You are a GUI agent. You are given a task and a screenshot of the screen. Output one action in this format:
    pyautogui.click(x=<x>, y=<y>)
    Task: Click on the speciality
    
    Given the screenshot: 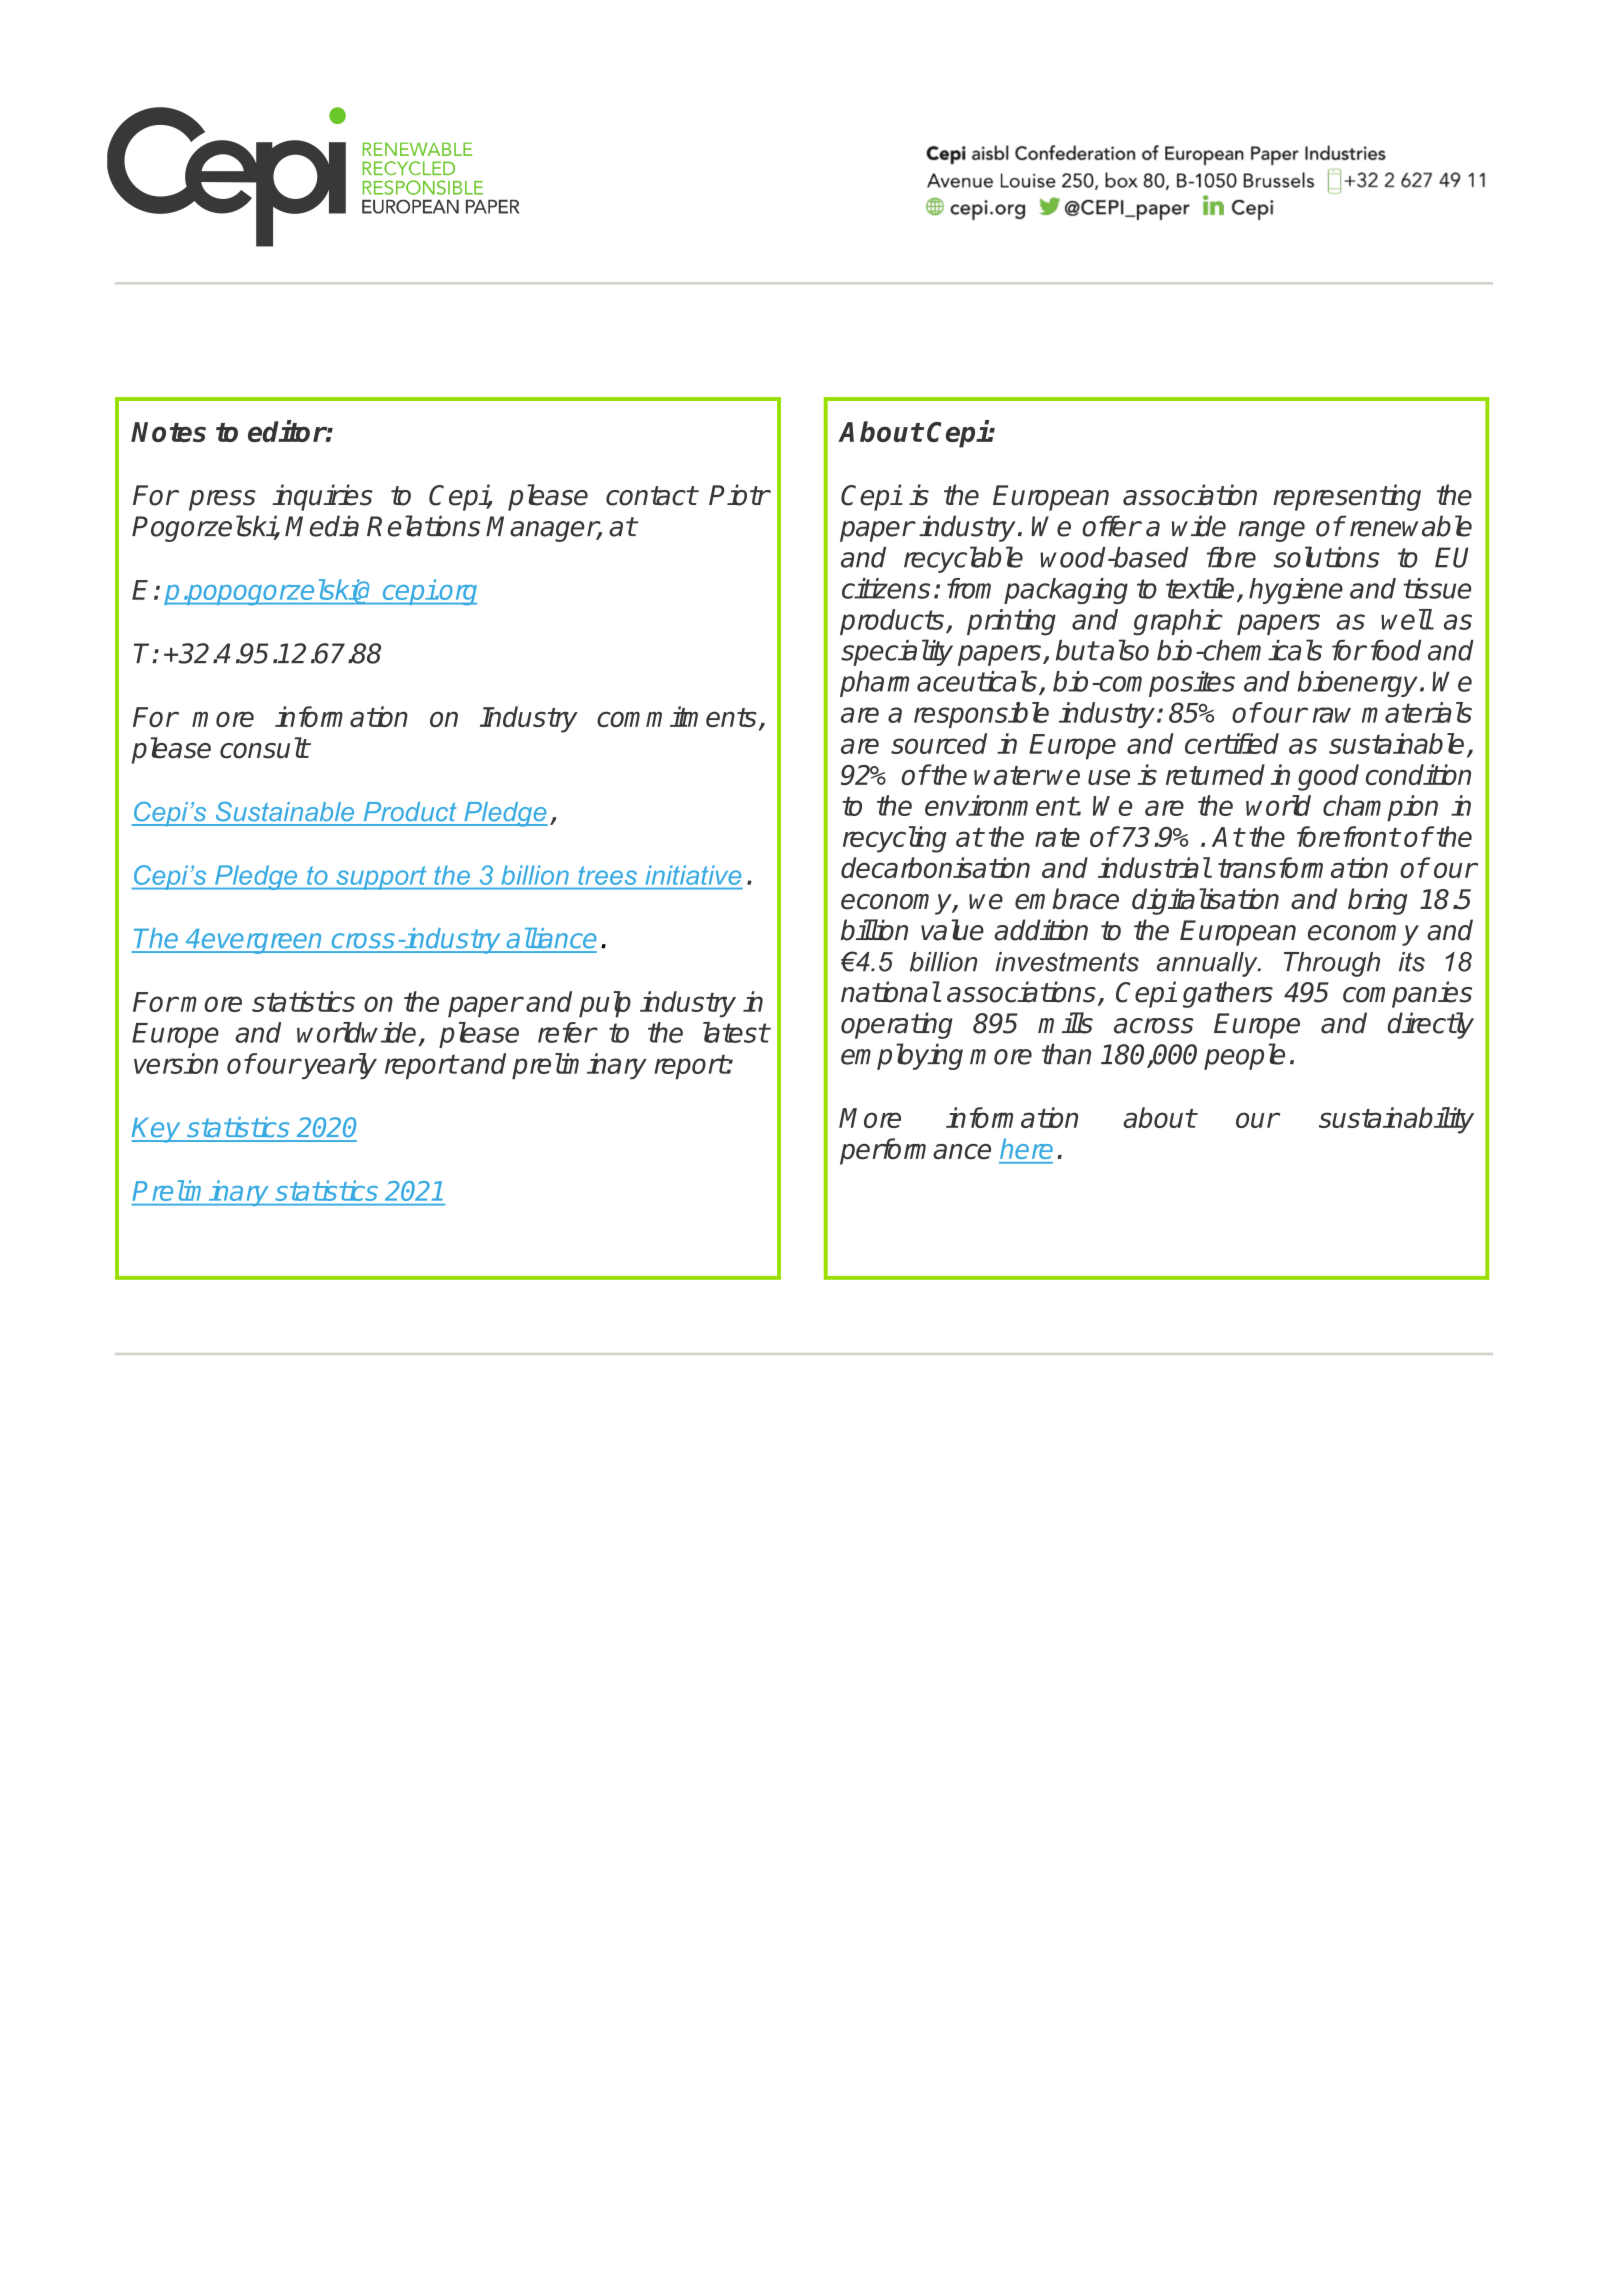 What is the action you would take?
    pyautogui.click(x=897, y=652)
